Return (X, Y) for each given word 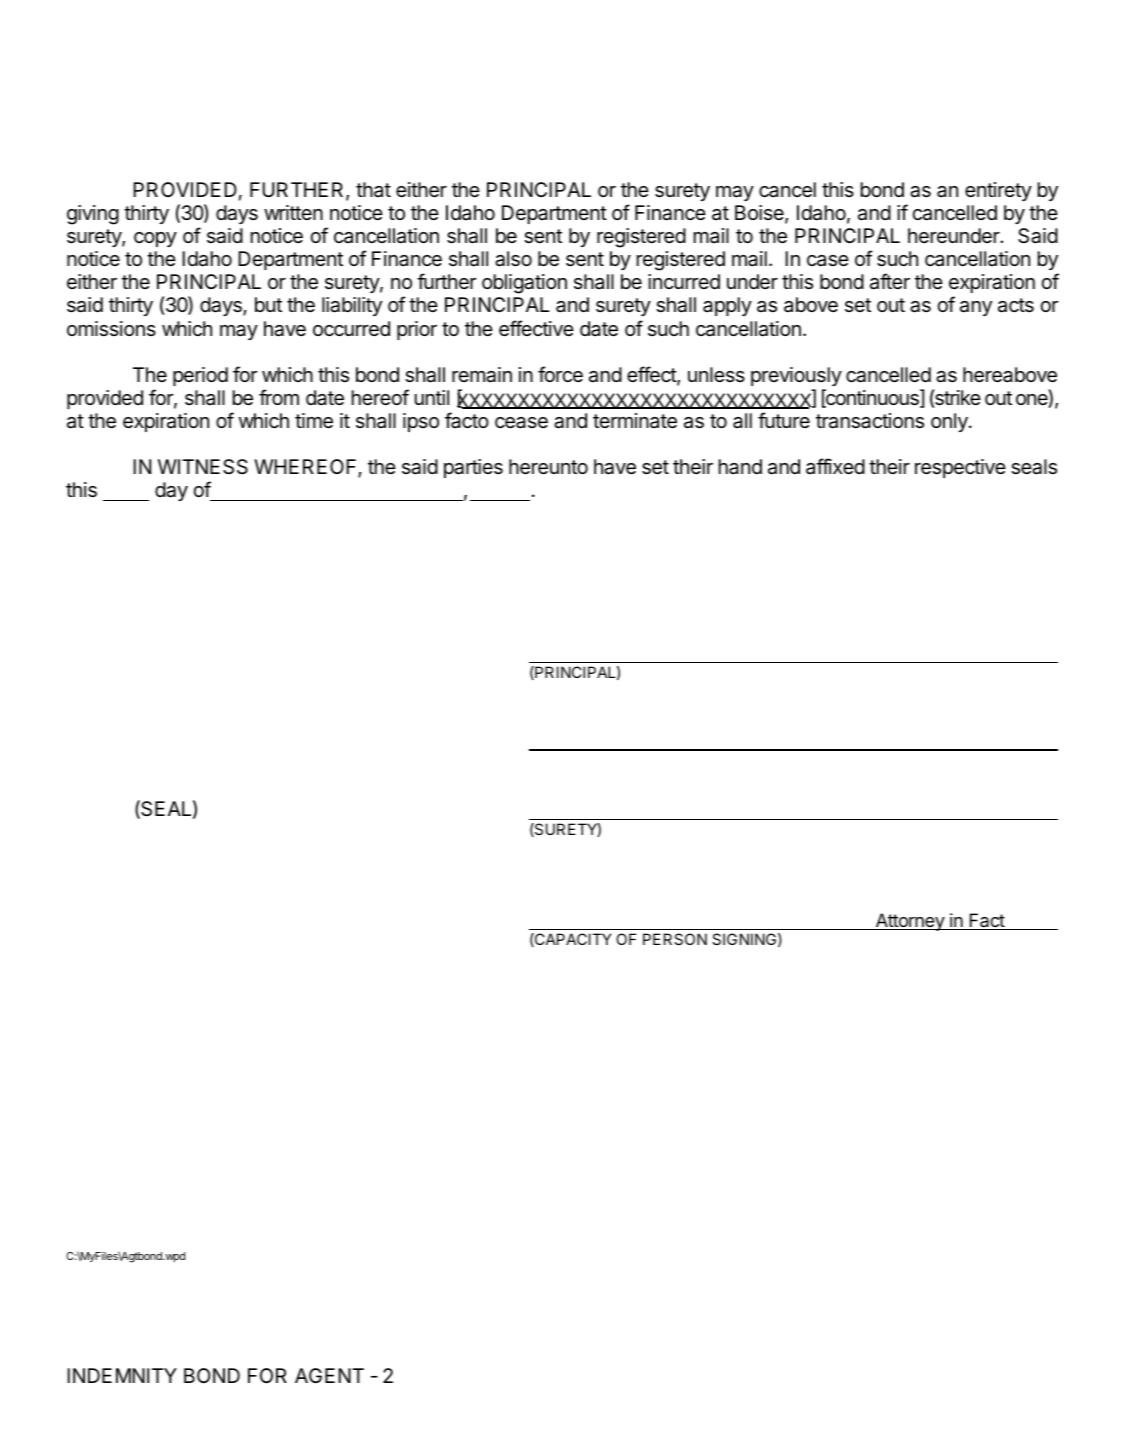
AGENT (329, 1375)
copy (155, 239)
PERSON (675, 939)
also (513, 259)
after (890, 281)
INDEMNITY (122, 1375)
